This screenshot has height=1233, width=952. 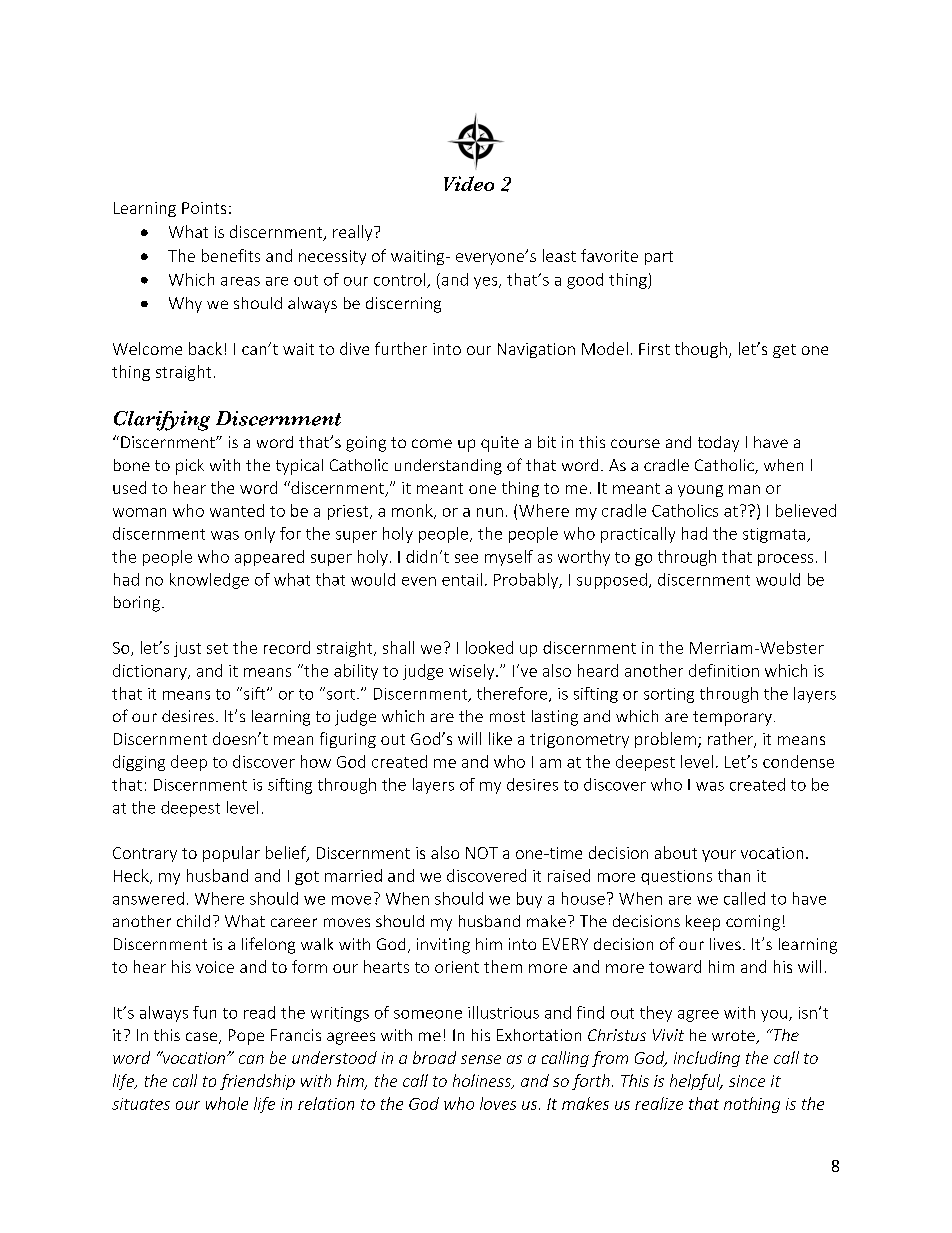 I want to click on part, so click(x=659, y=258).
